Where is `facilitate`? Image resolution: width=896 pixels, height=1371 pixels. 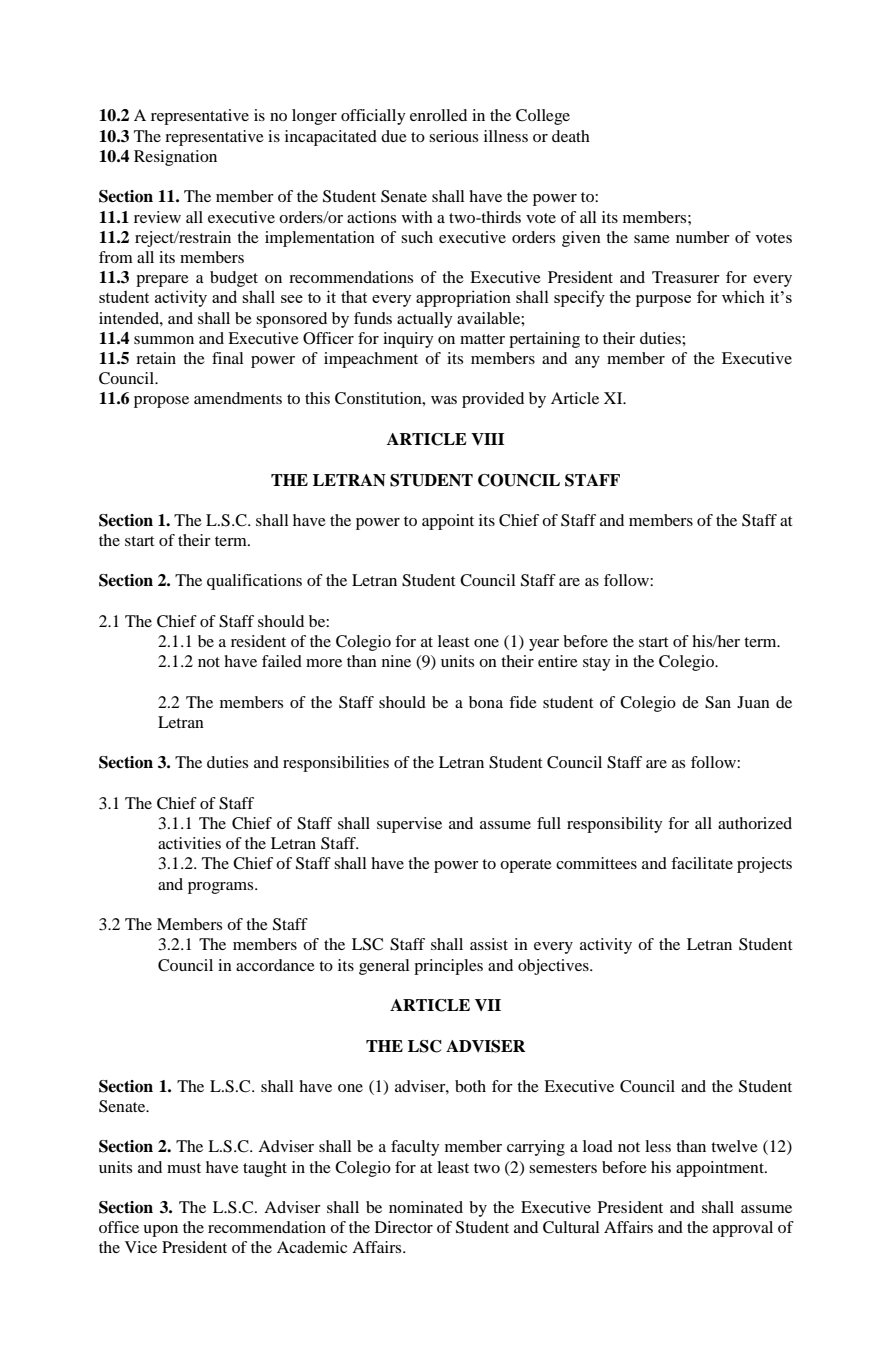 facilitate is located at coordinates (702, 863).
